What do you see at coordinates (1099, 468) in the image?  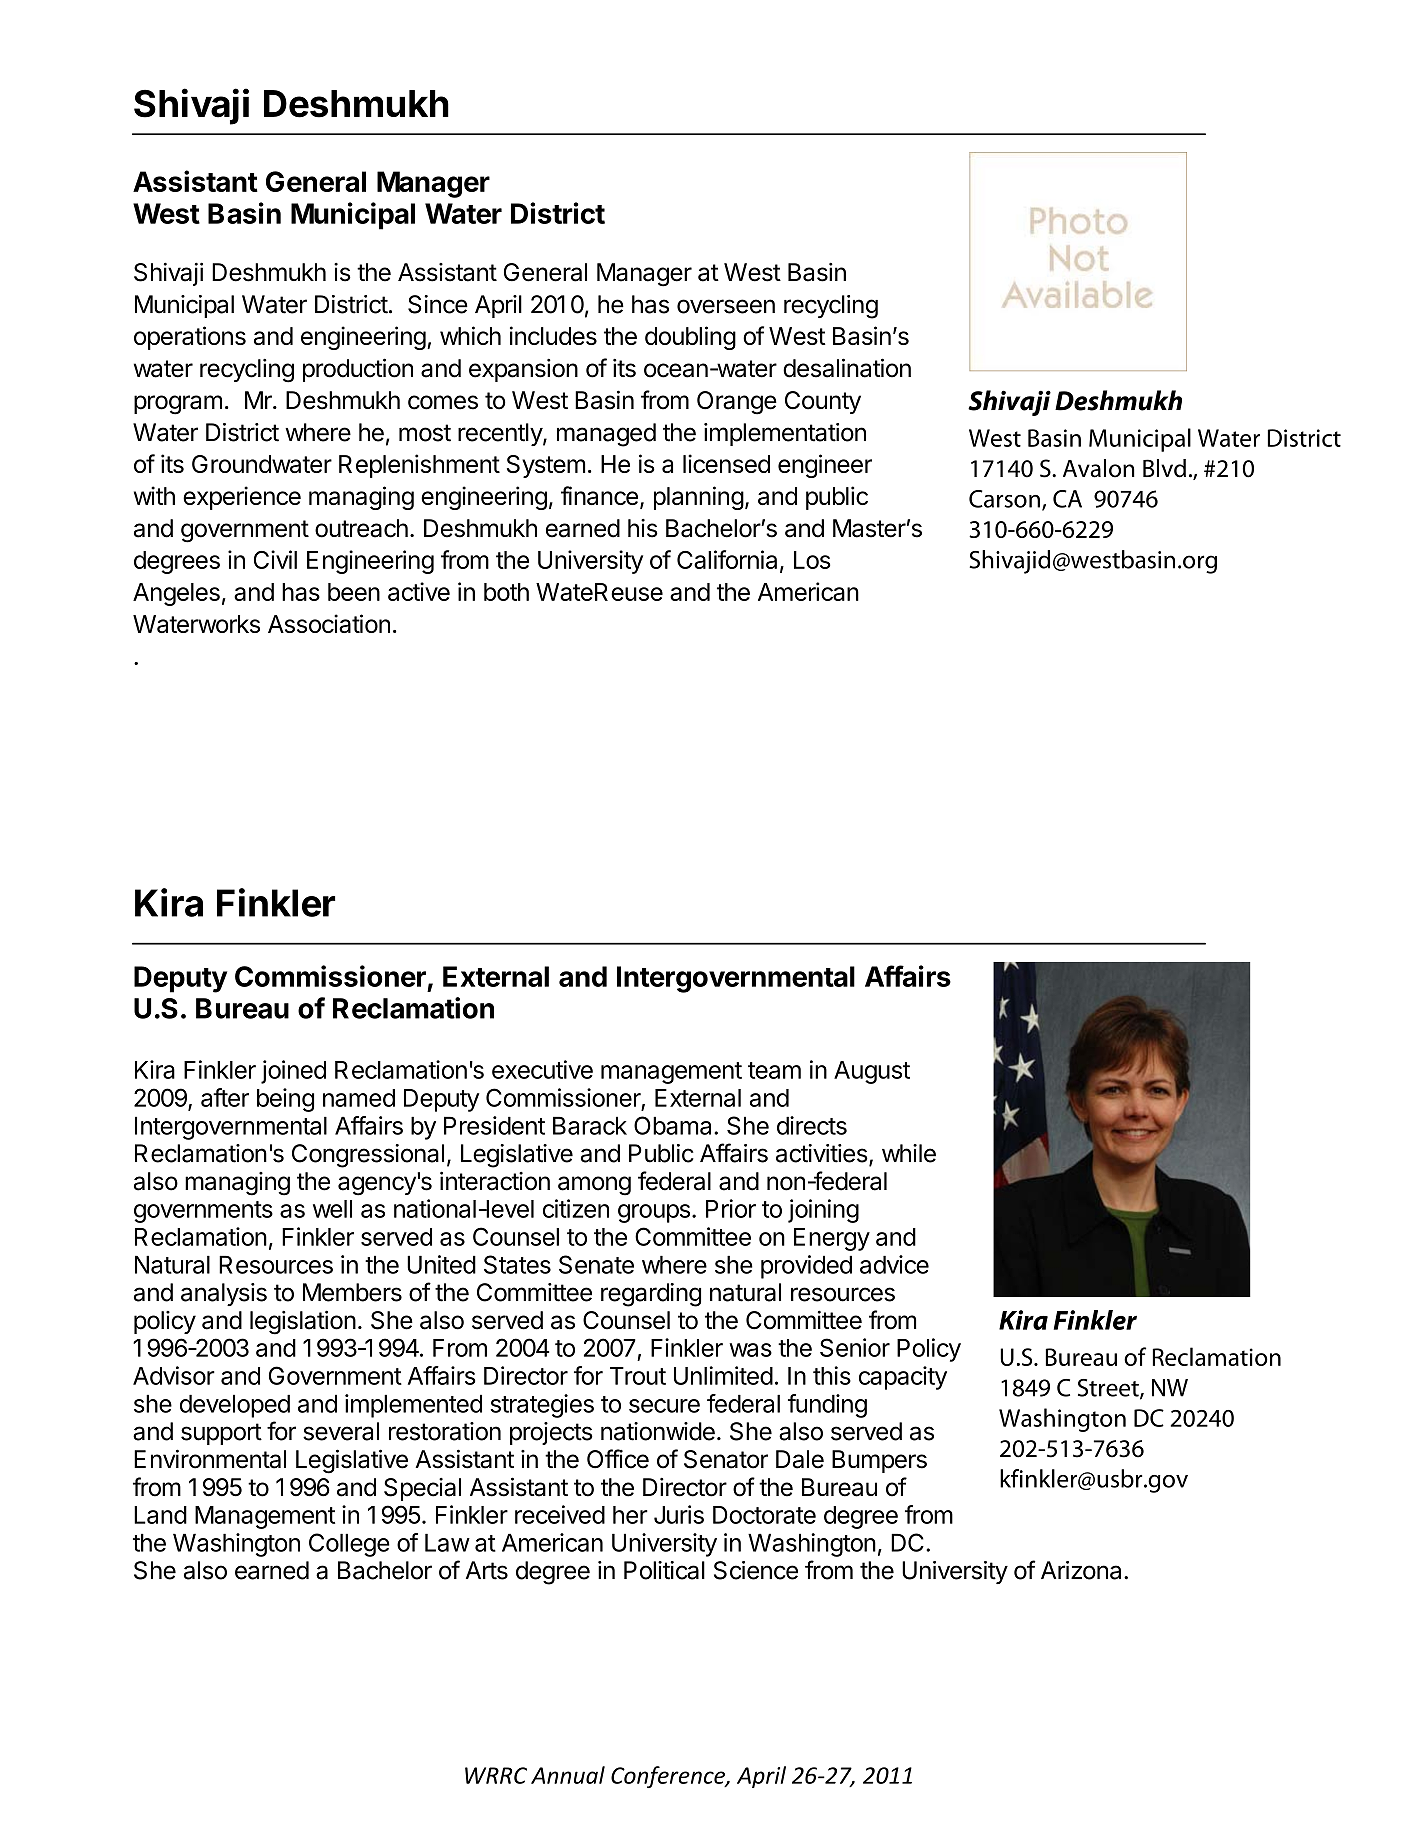 I see `Avalon` at bounding box center [1099, 468].
